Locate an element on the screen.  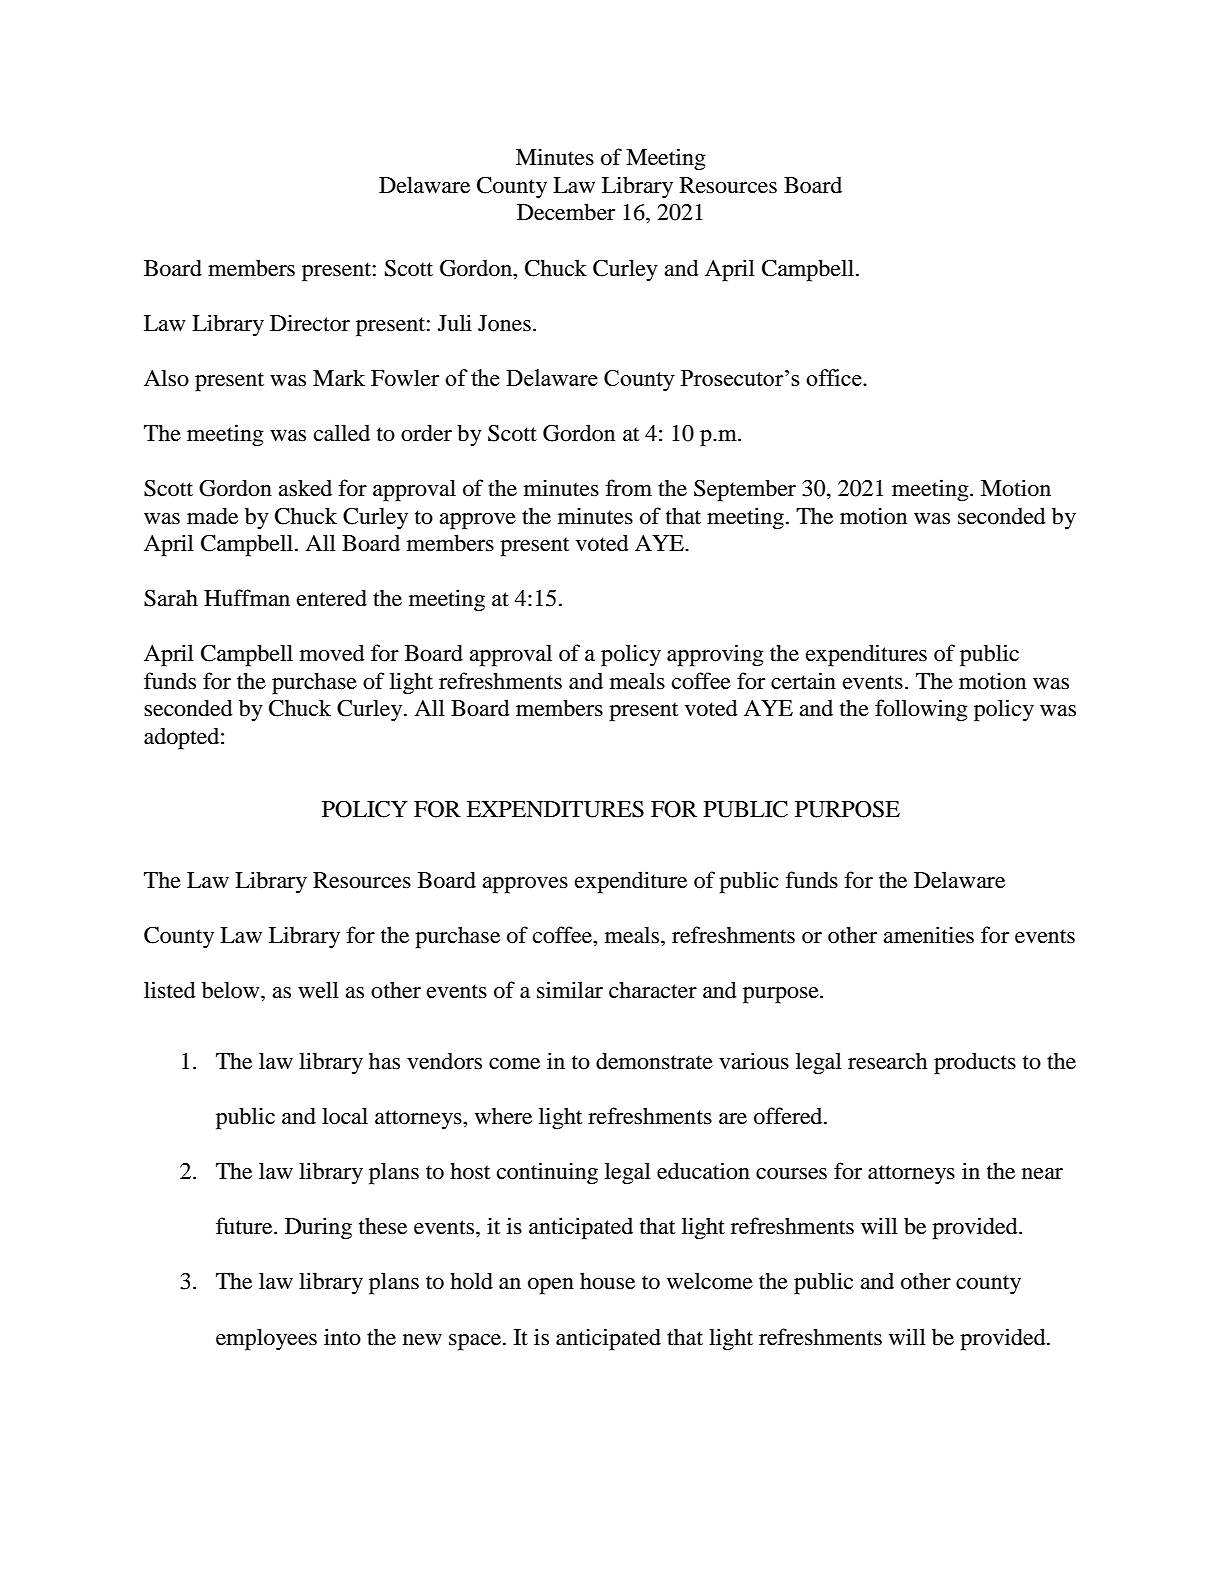
approving is located at coordinates (715, 655).
